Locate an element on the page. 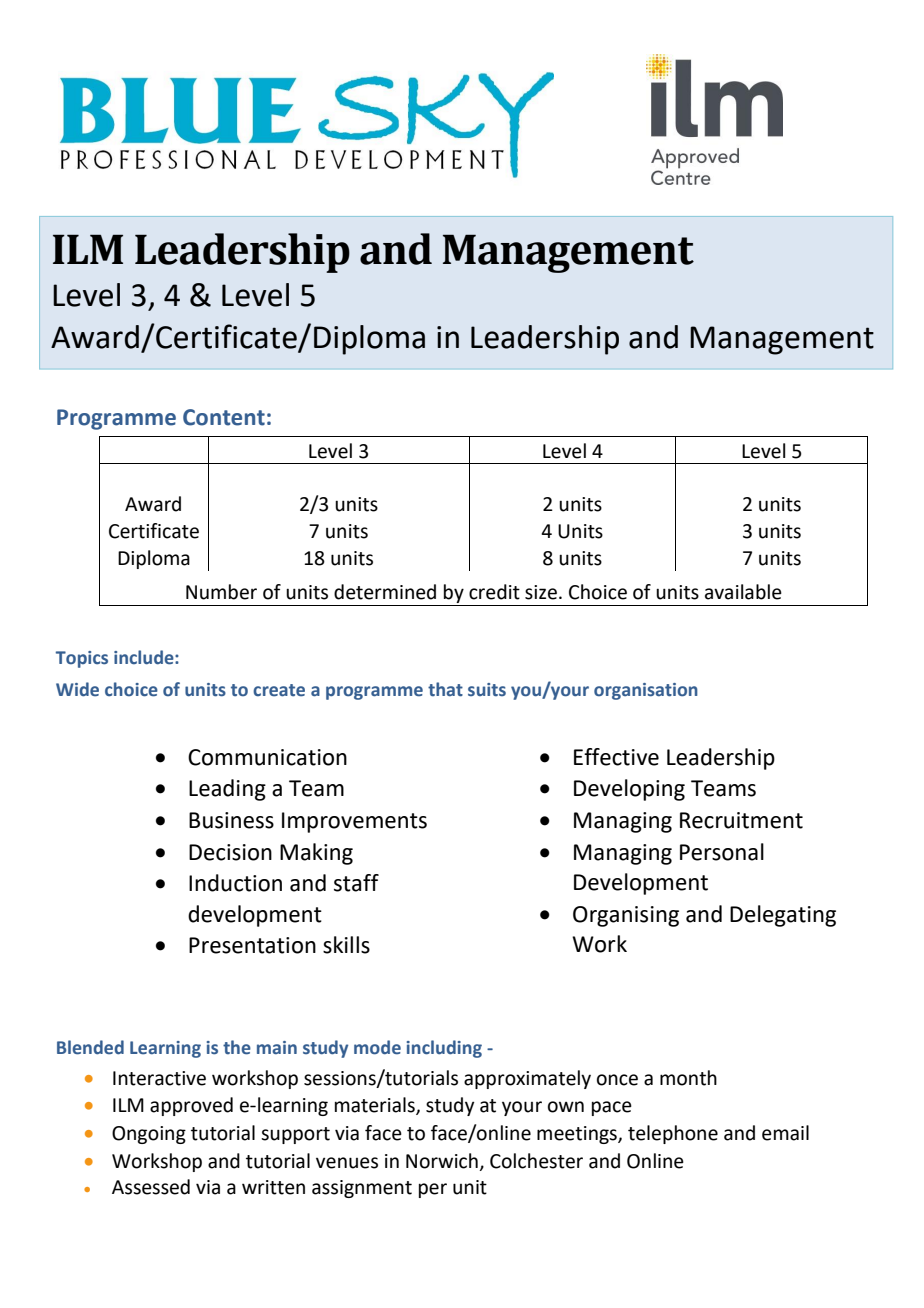 Image resolution: width=924 pixels, height=1308 pixels. Recruitment is located at coordinates (741, 820).
